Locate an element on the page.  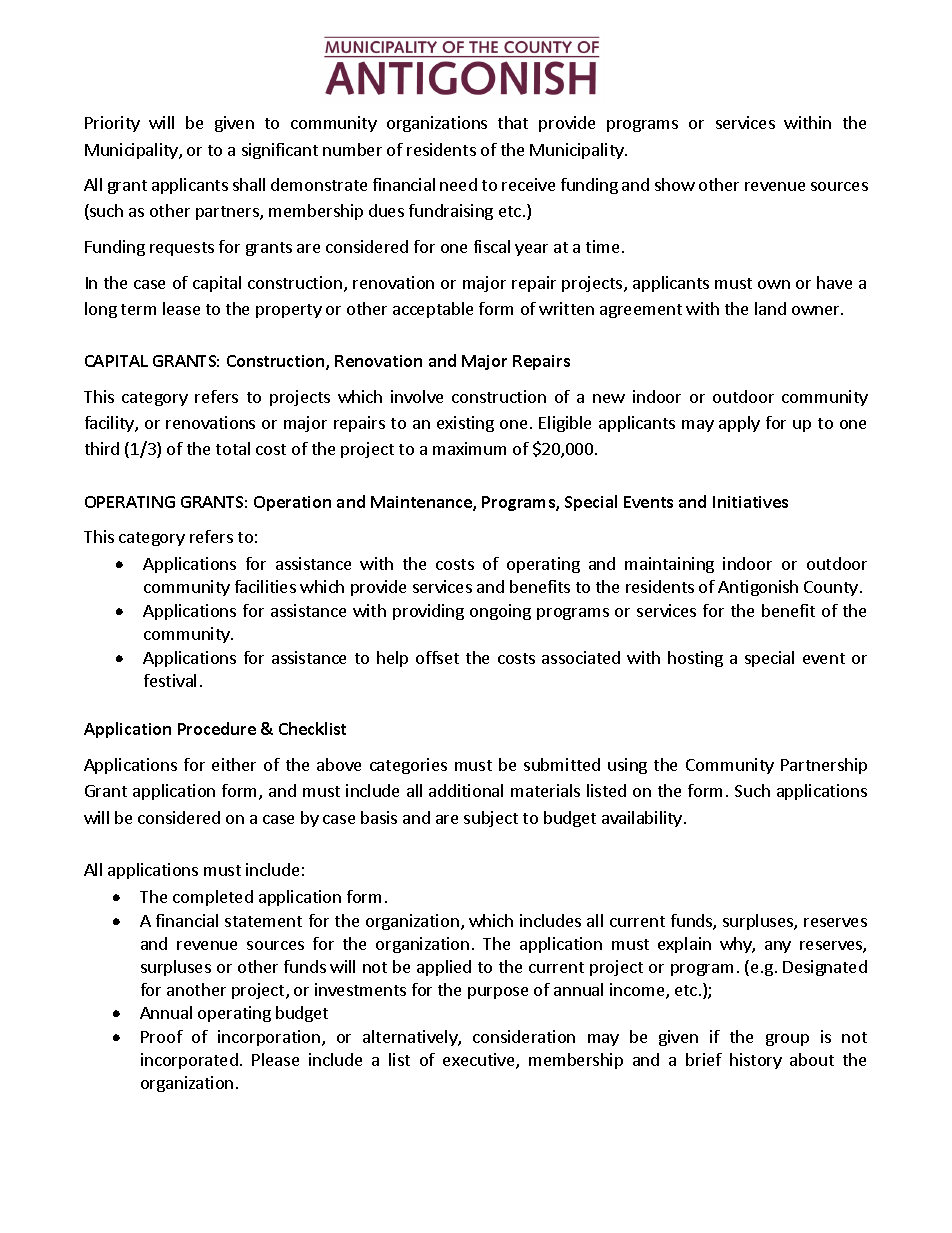
executive is located at coordinates (480, 1061).
